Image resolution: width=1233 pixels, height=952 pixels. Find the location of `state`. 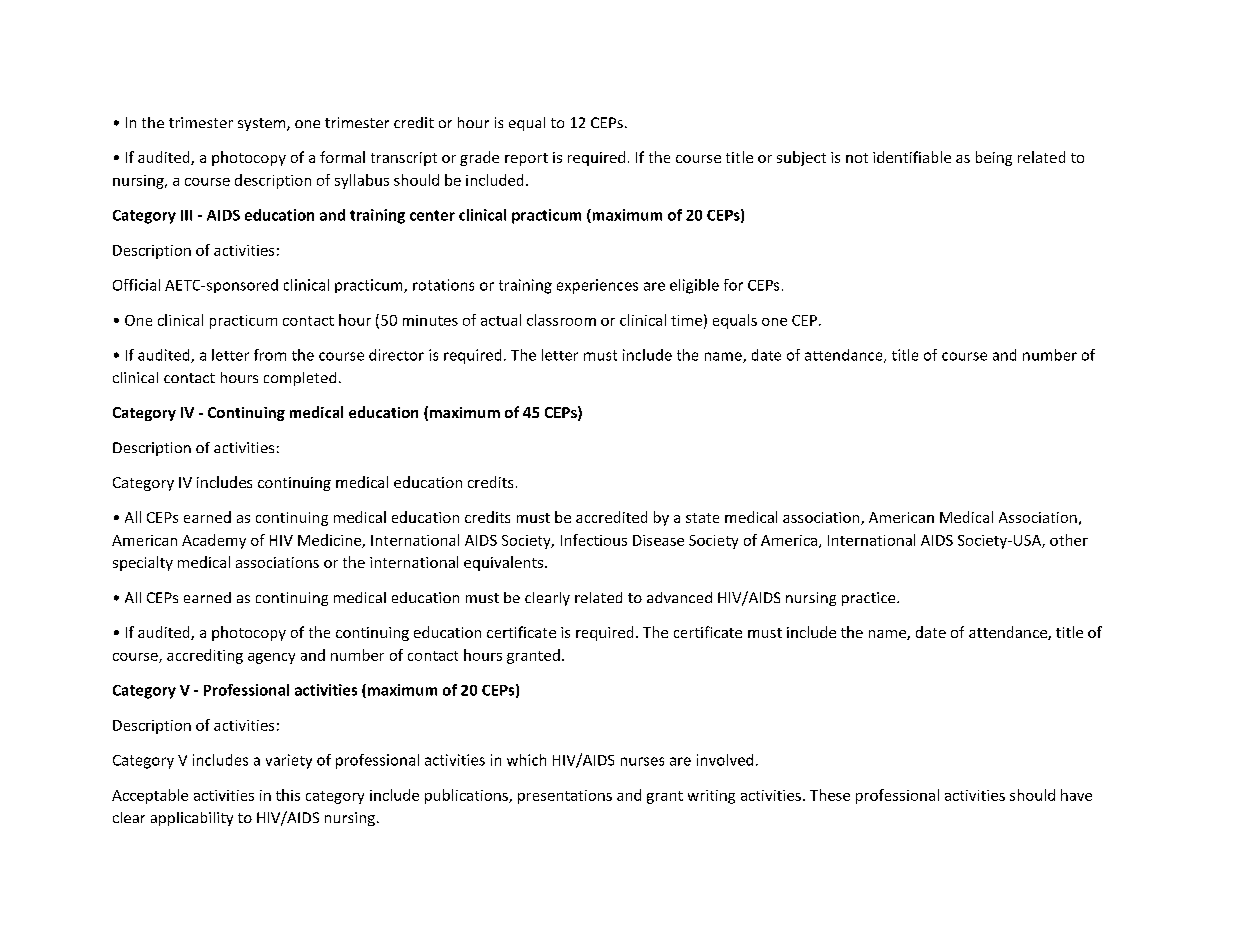

state is located at coordinates (702, 518).
